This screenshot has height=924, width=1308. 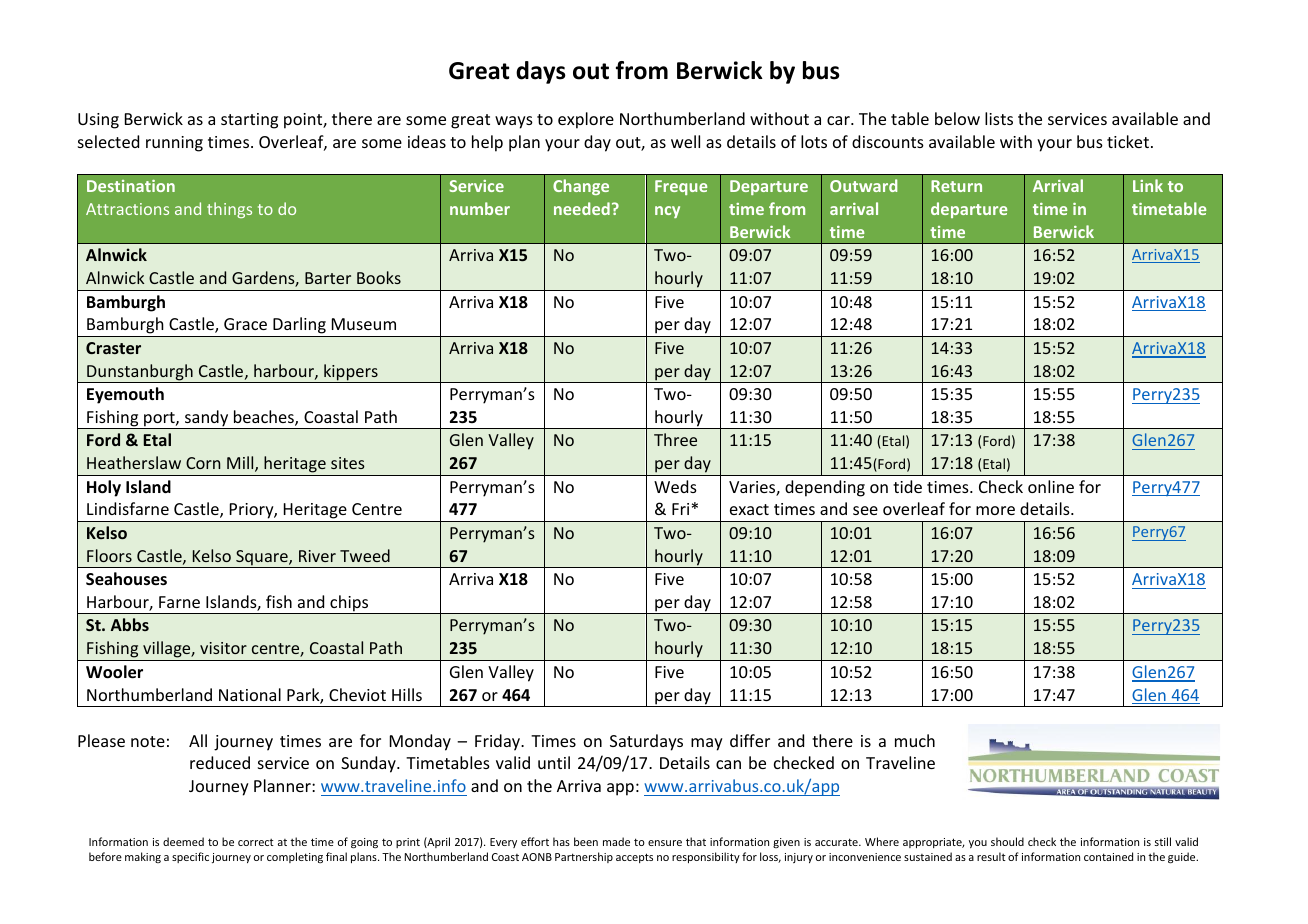 What do you see at coordinates (1128, 141) in the screenshot?
I see `ticket` at bounding box center [1128, 141].
